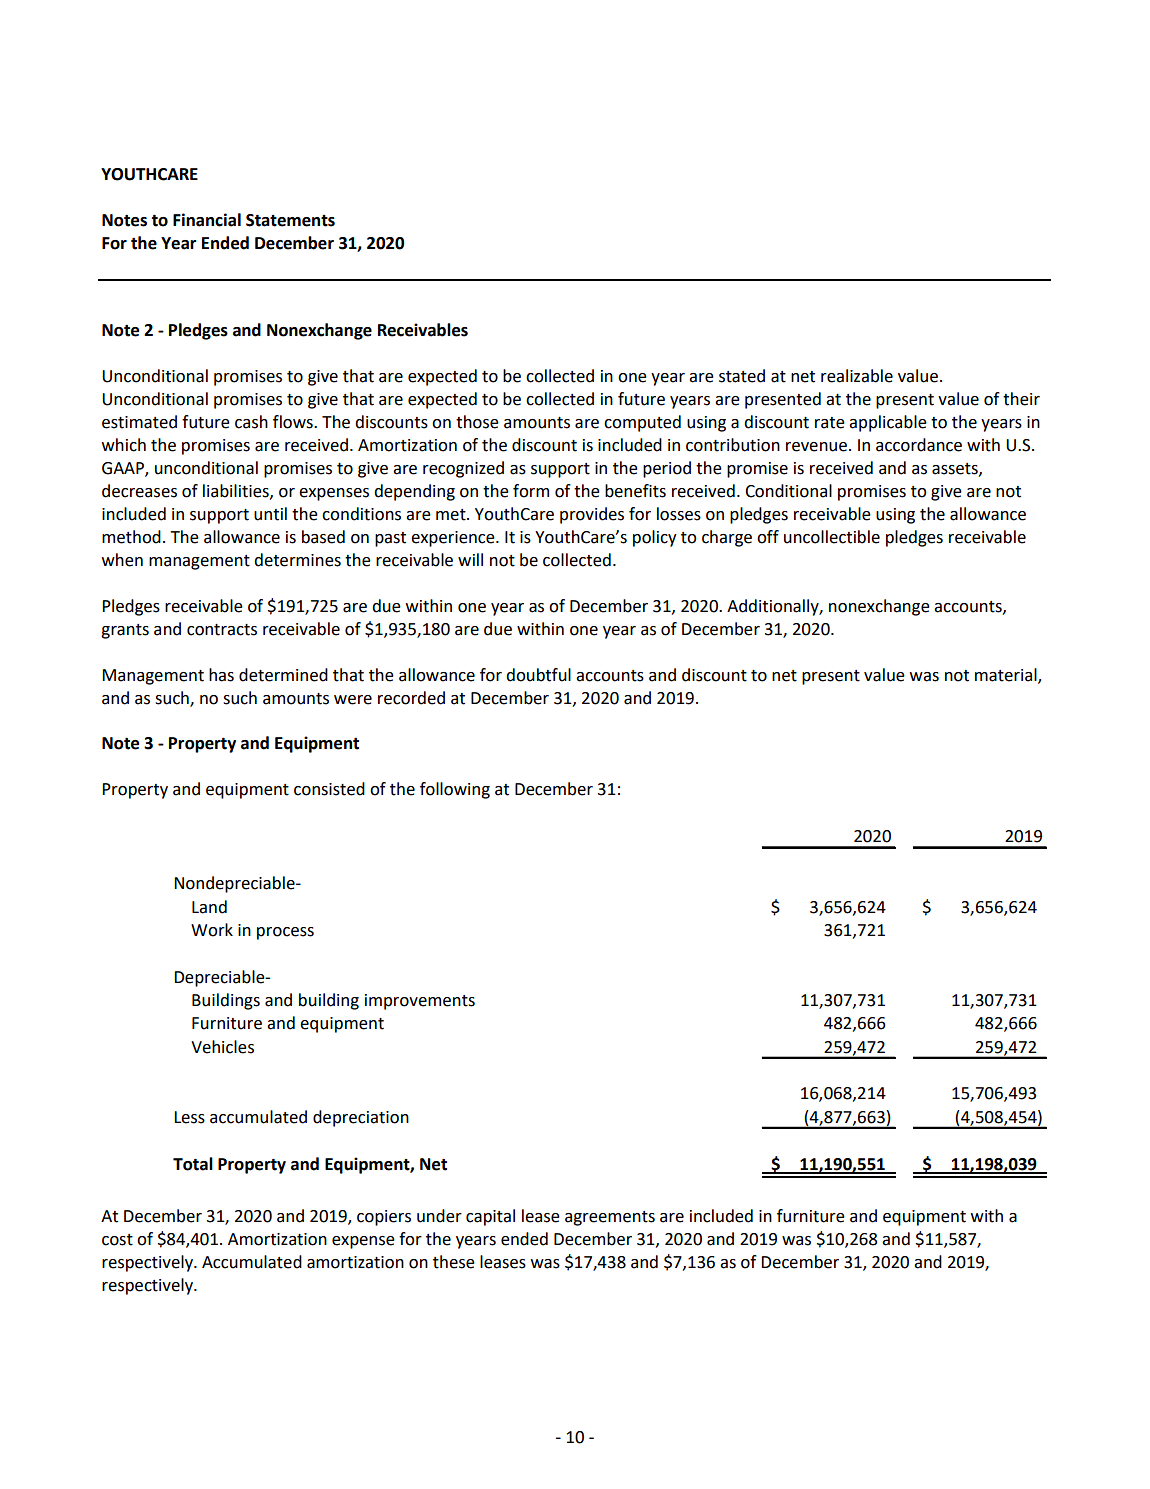 This screenshot has width=1150, height=1489. What do you see at coordinates (538, 675) in the screenshot?
I see `doubtful` at bounding box center [538, 675].
